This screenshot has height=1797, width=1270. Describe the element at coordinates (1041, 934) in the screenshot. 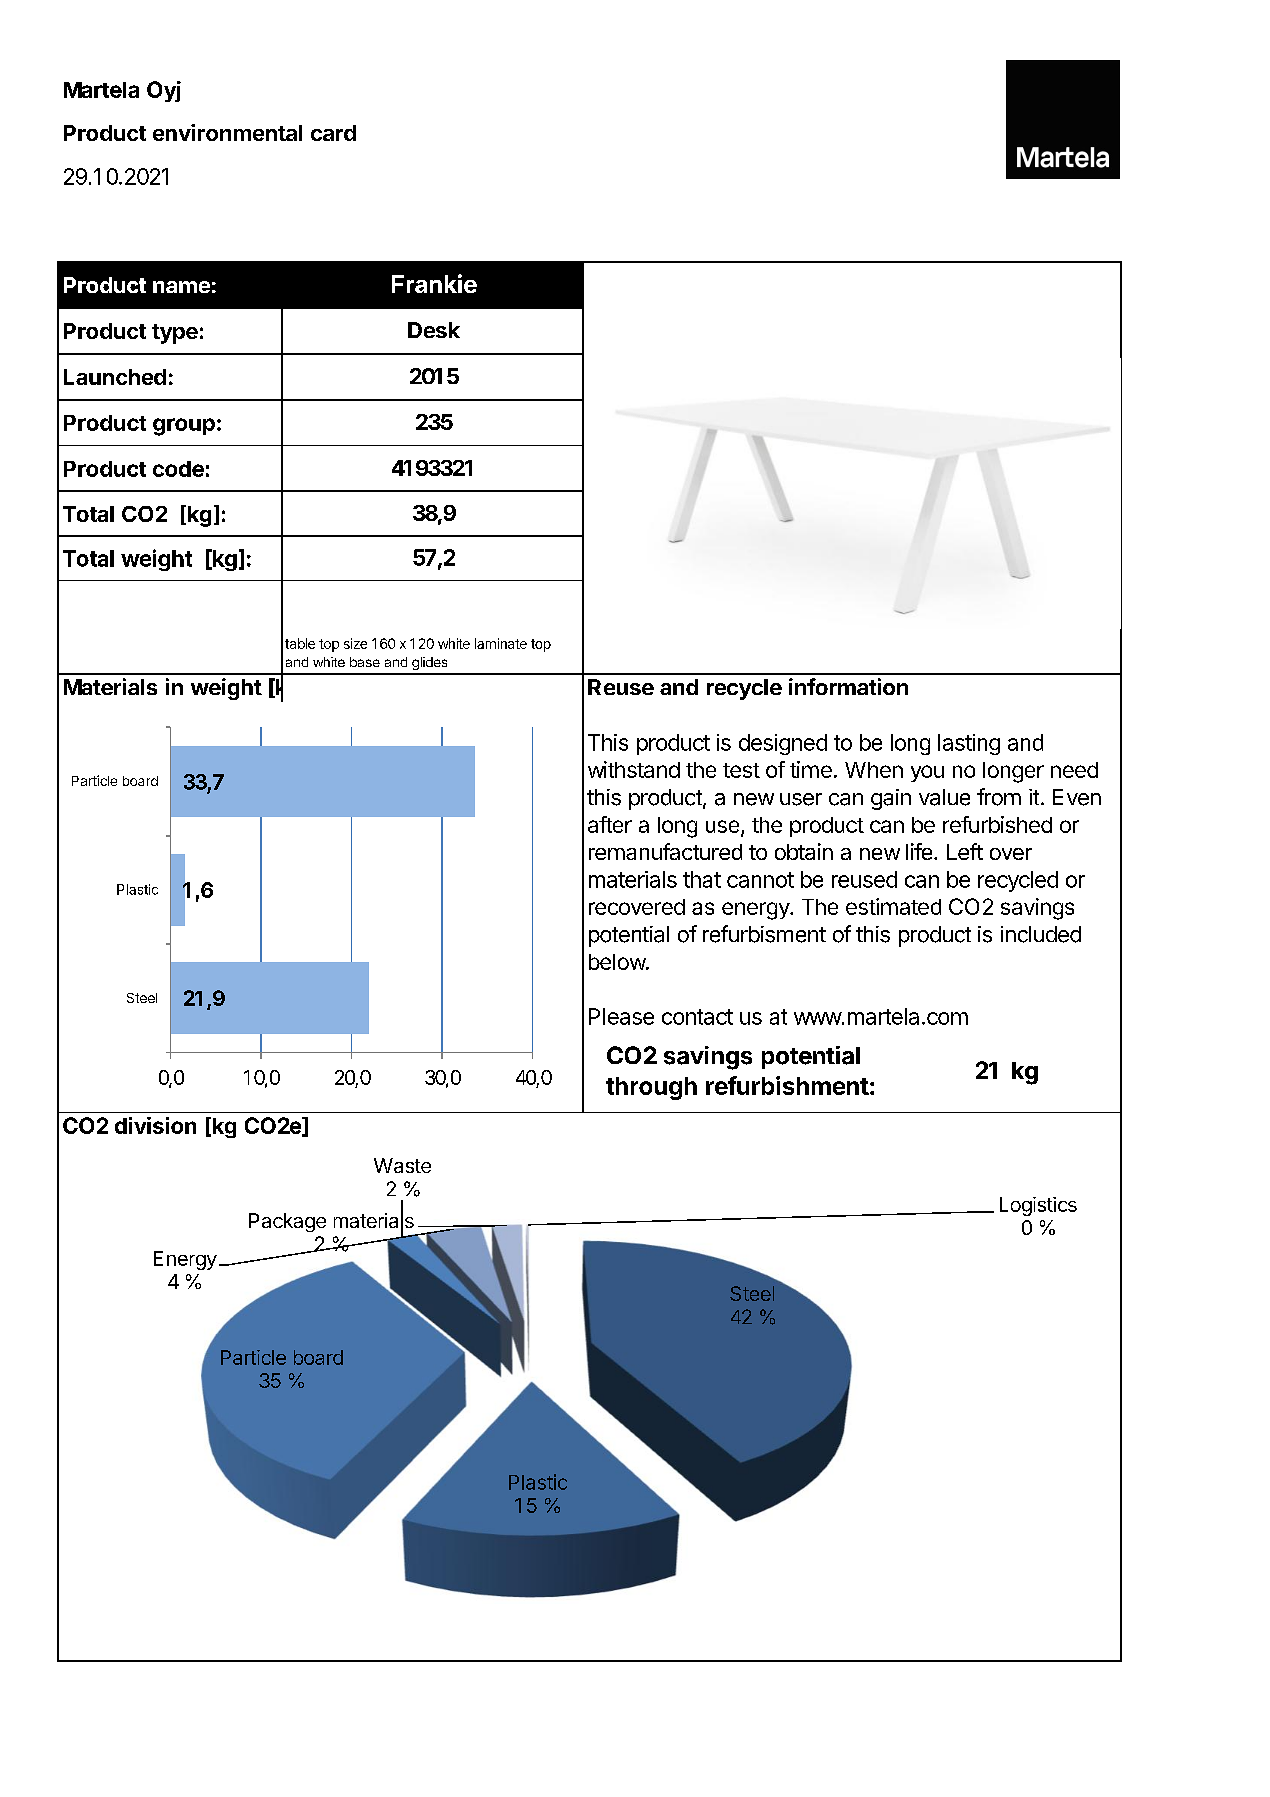

I see `included` at that location.
